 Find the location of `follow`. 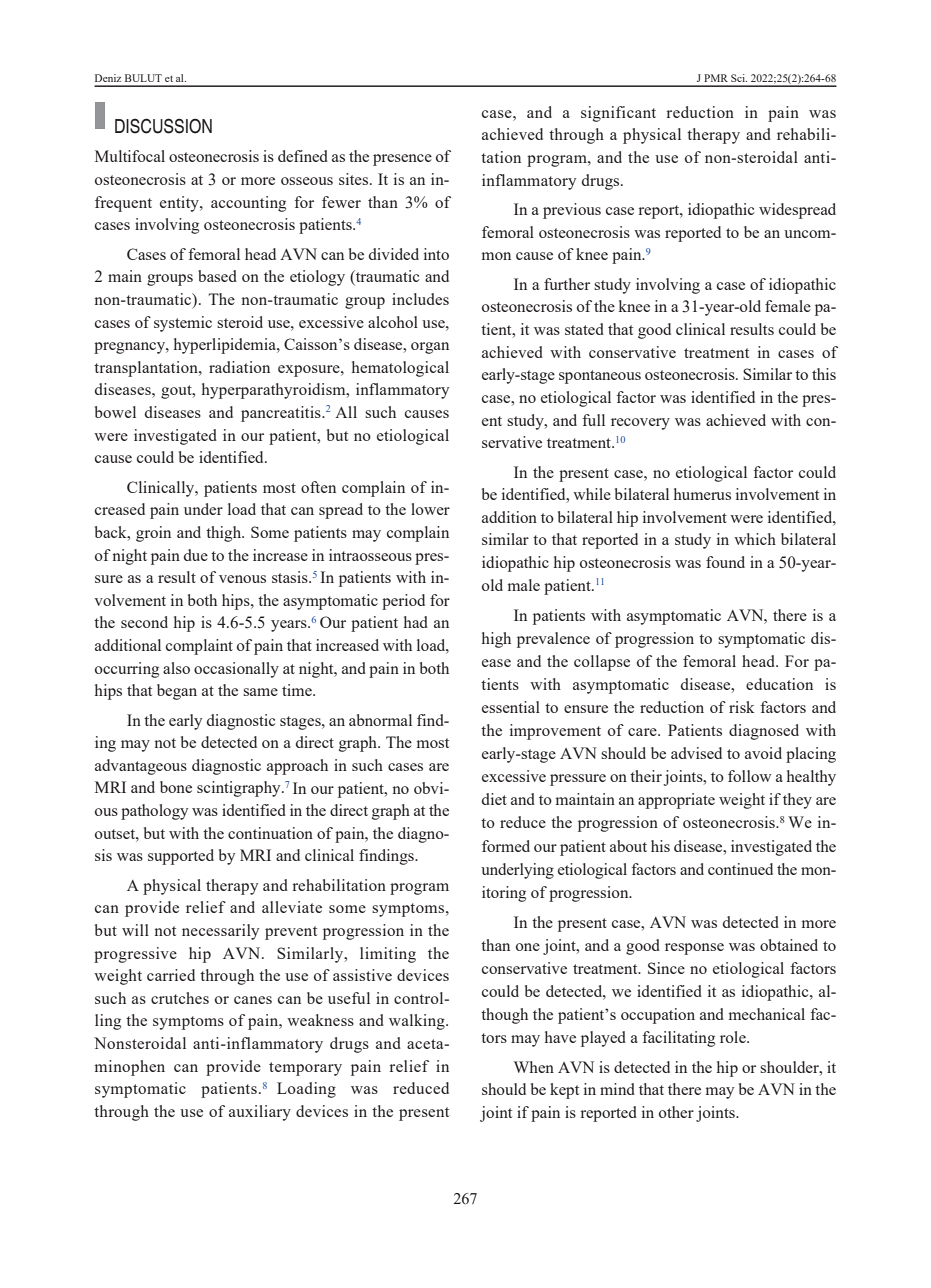

follow is located at coordinates (750, 776).
